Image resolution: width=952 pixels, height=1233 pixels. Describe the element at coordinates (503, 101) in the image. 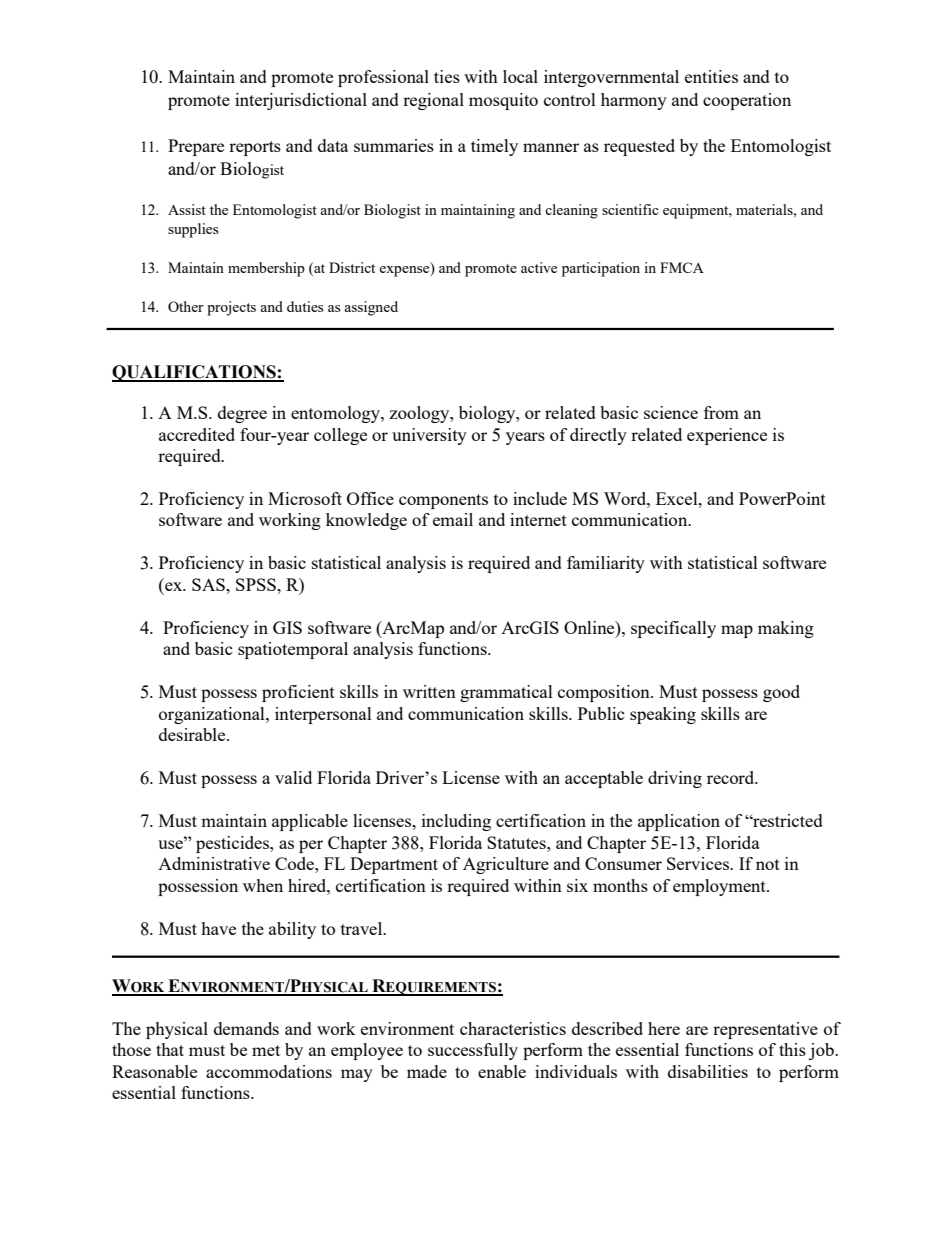

I see `mosquito` at that location.
